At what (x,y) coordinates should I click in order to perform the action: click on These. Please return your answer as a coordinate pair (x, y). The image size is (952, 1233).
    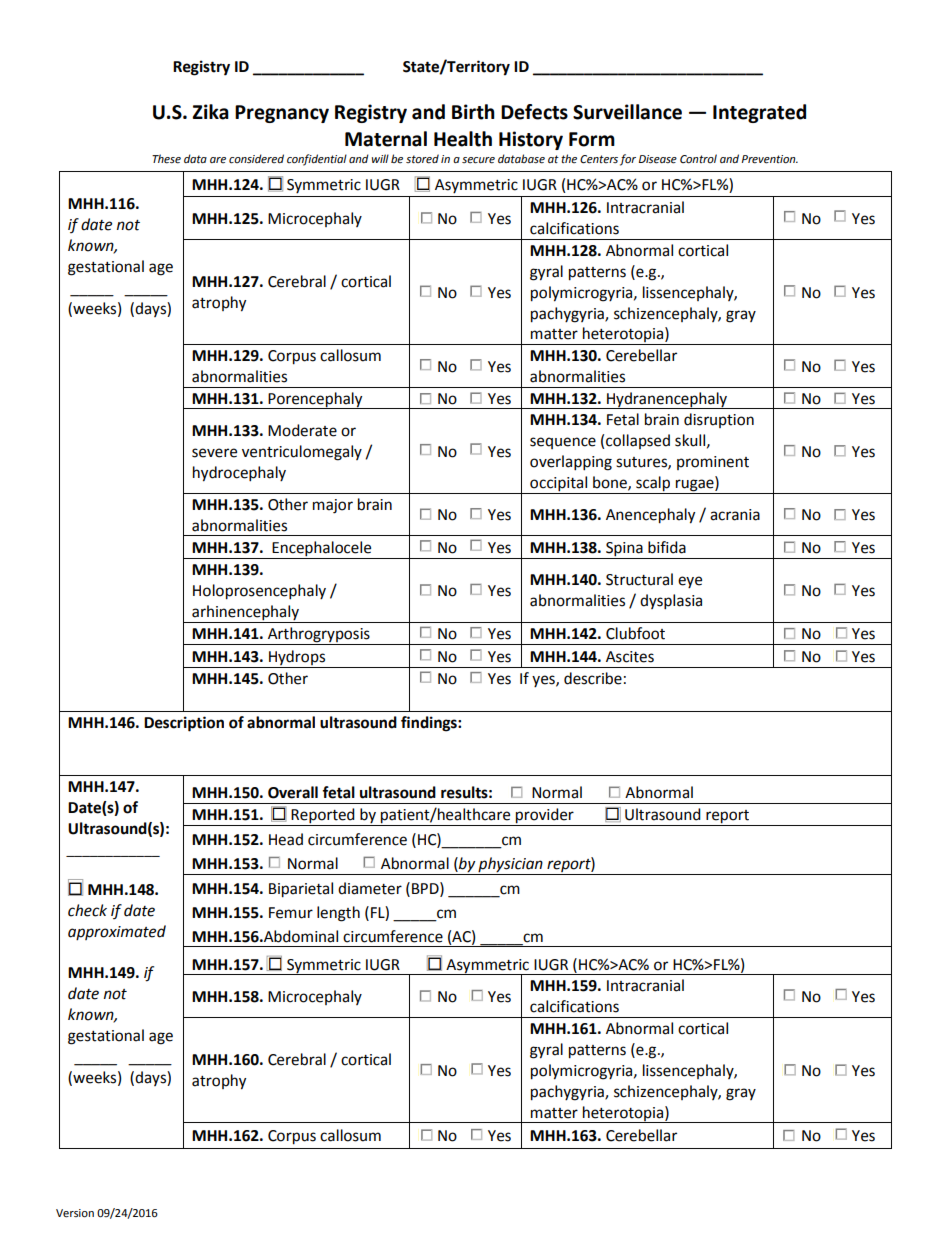
    Looking at the image, I should click on (166, 159).
